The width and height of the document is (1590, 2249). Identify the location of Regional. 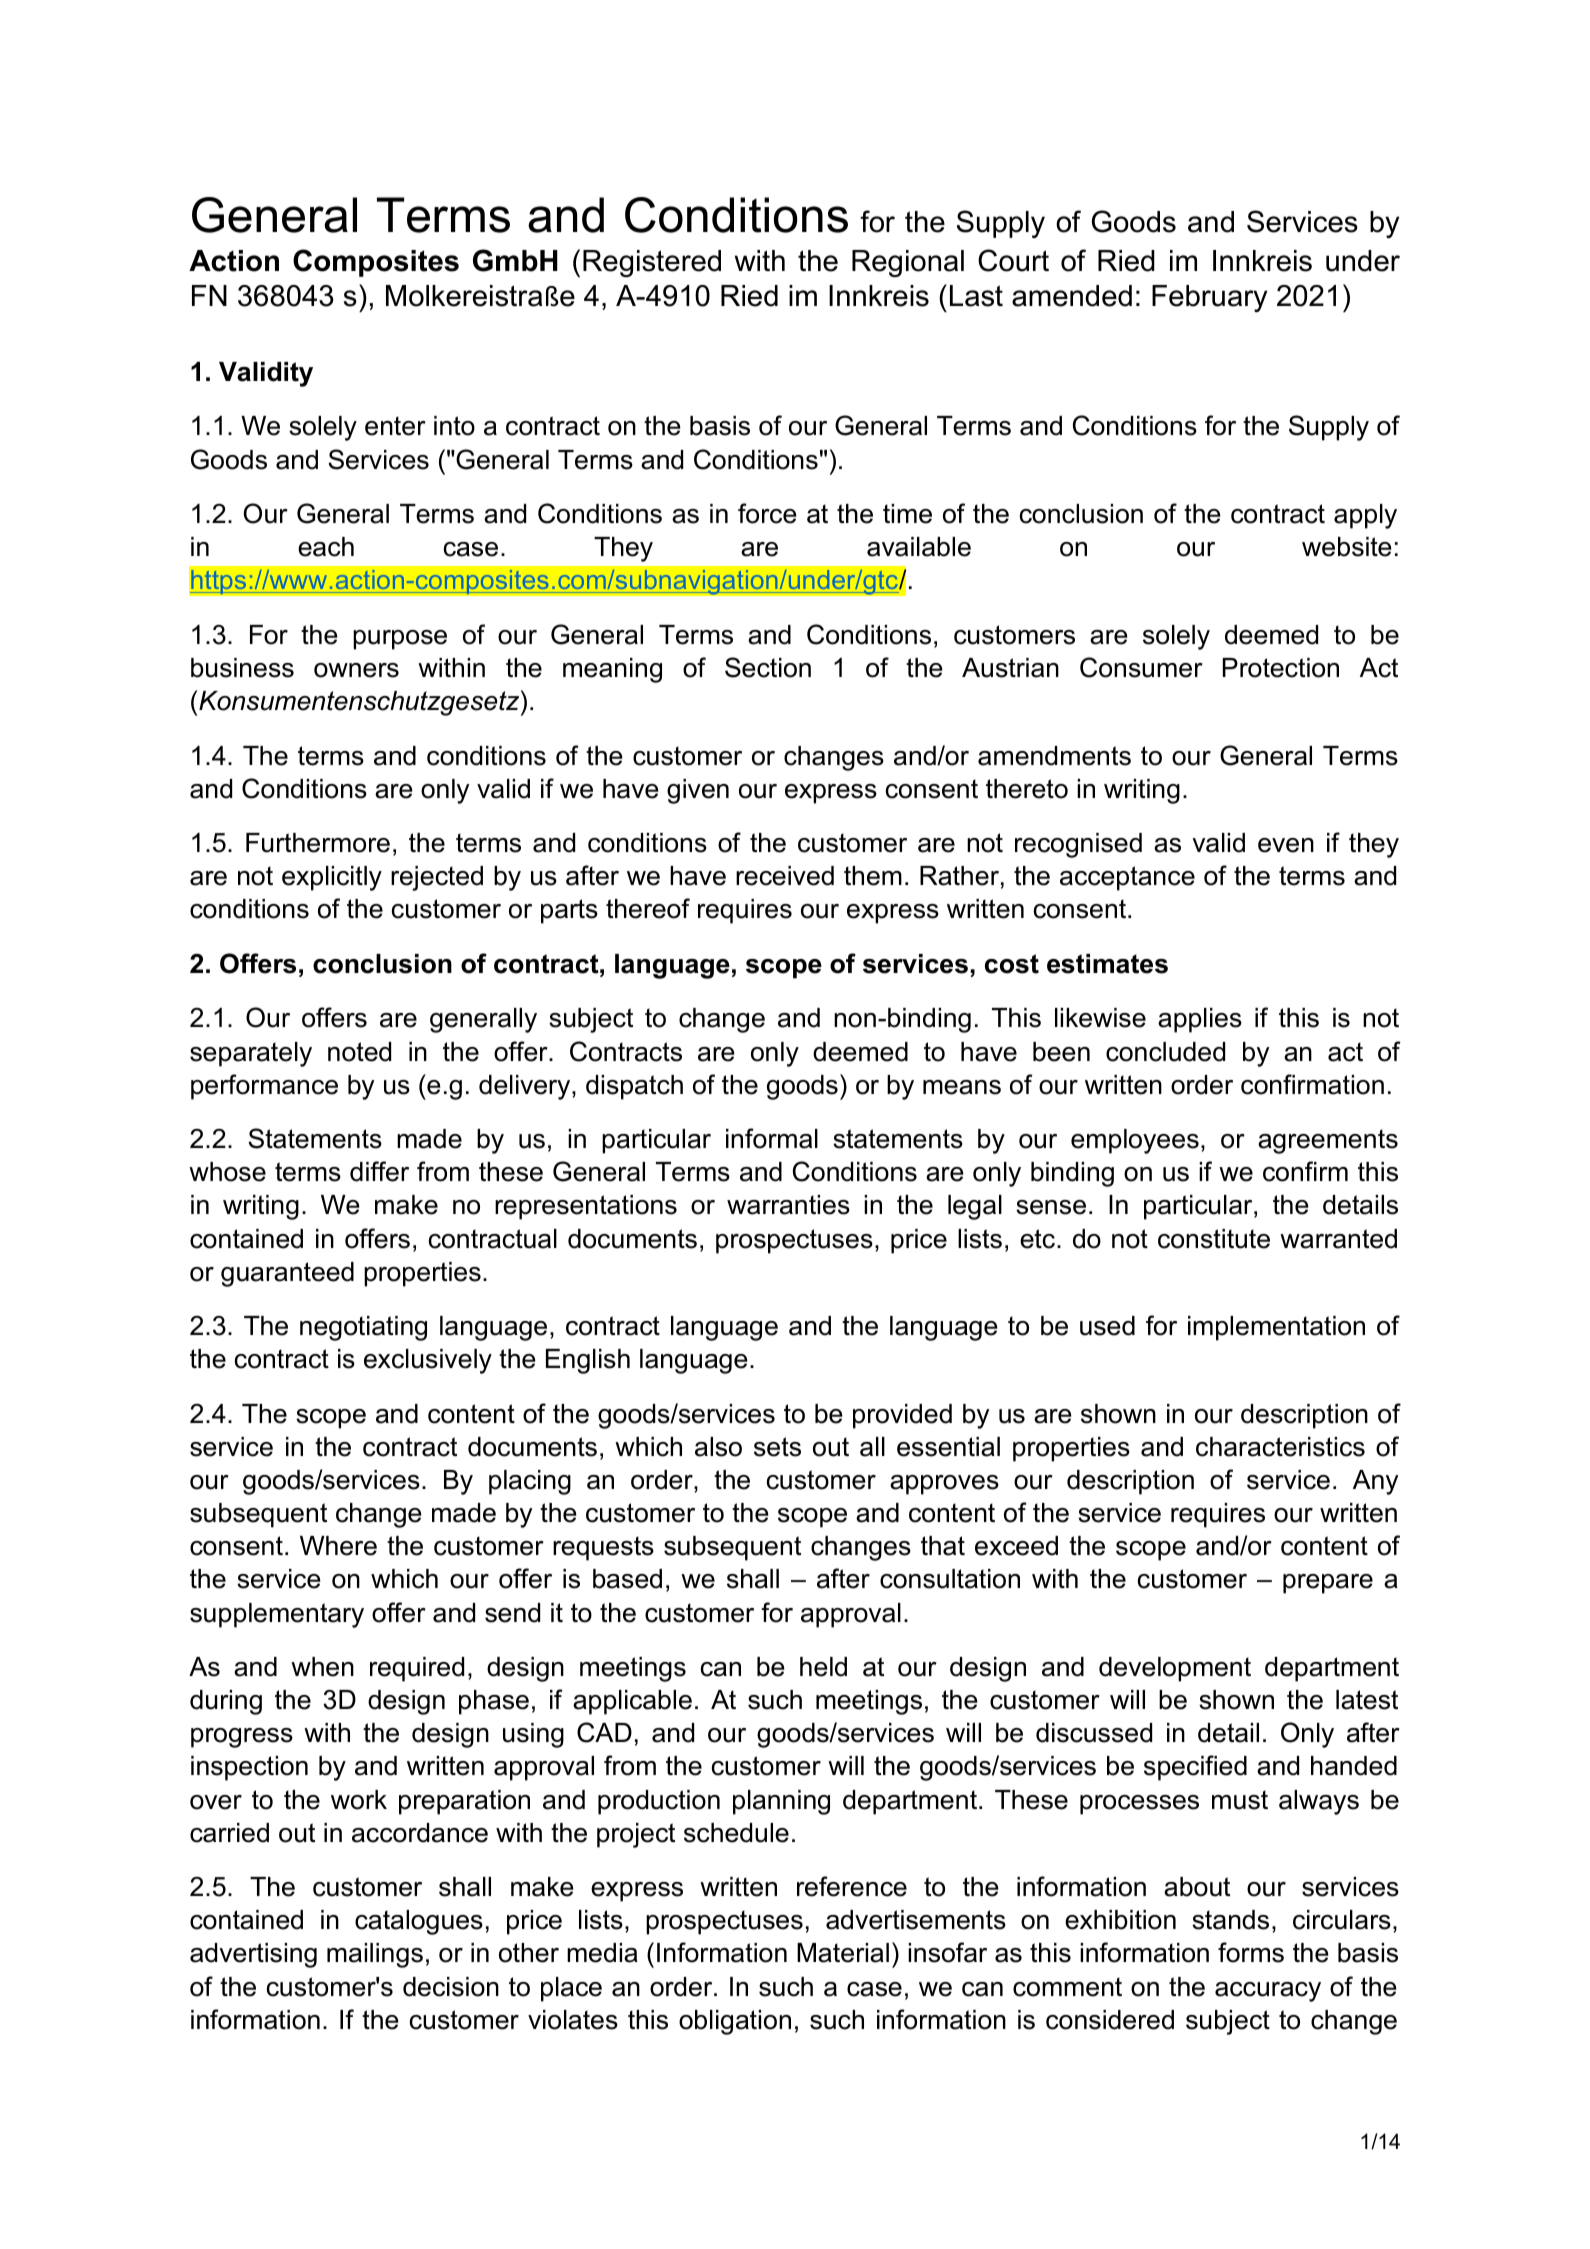
(908, 263).
